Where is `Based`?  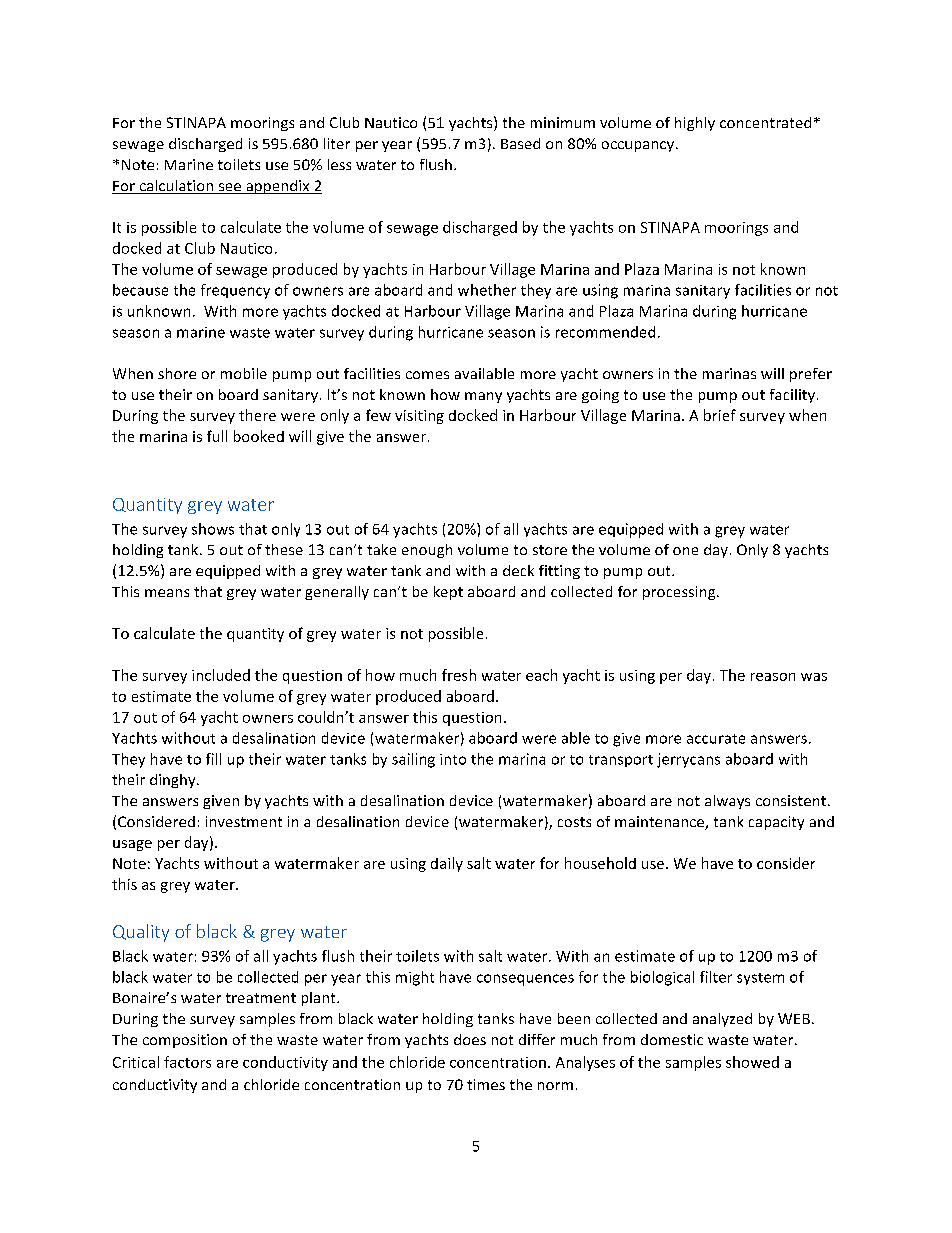 Based is located at coordinates (520, 143).
